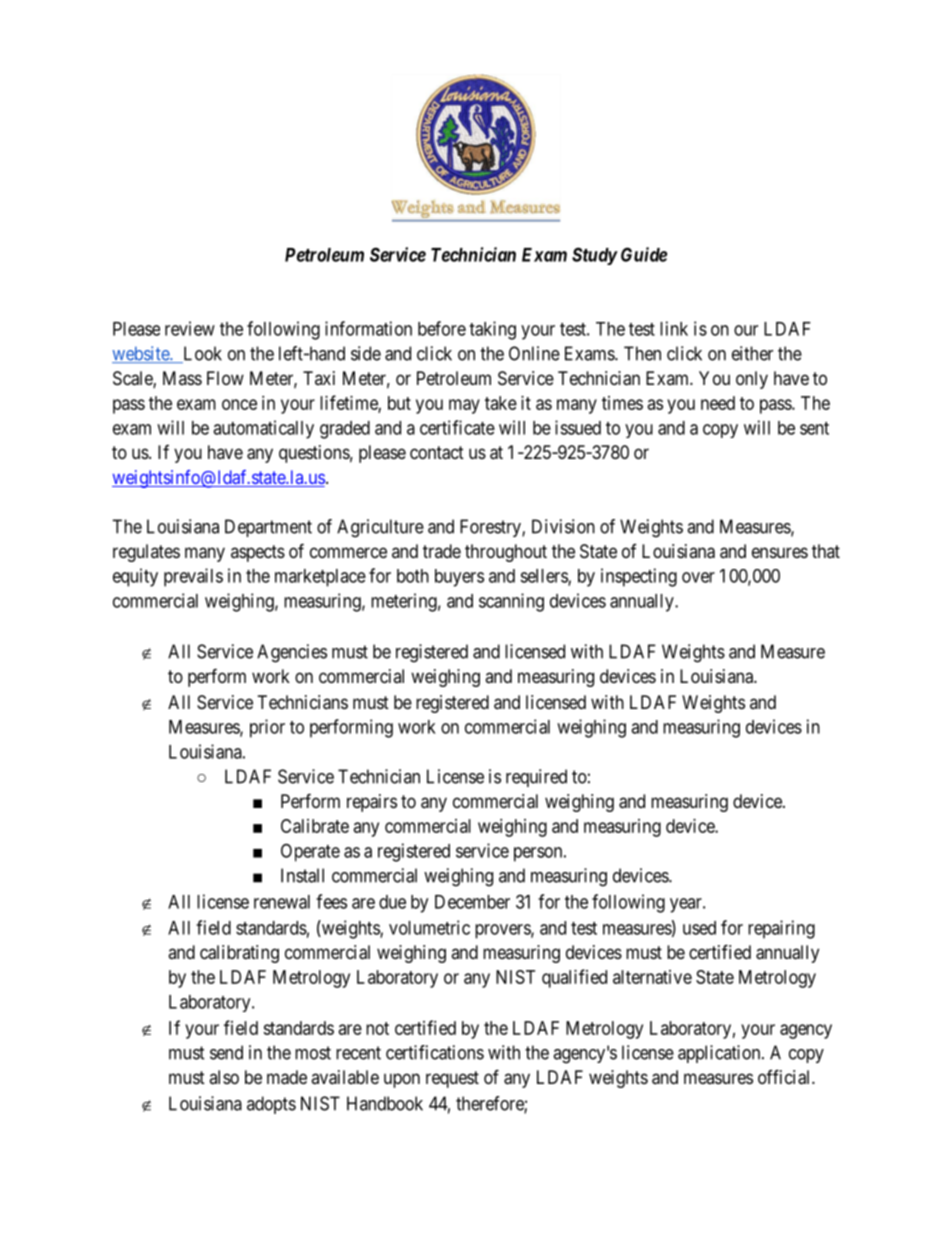 The image size is (952, 1233). I want to click on link, so click(674, 328).
